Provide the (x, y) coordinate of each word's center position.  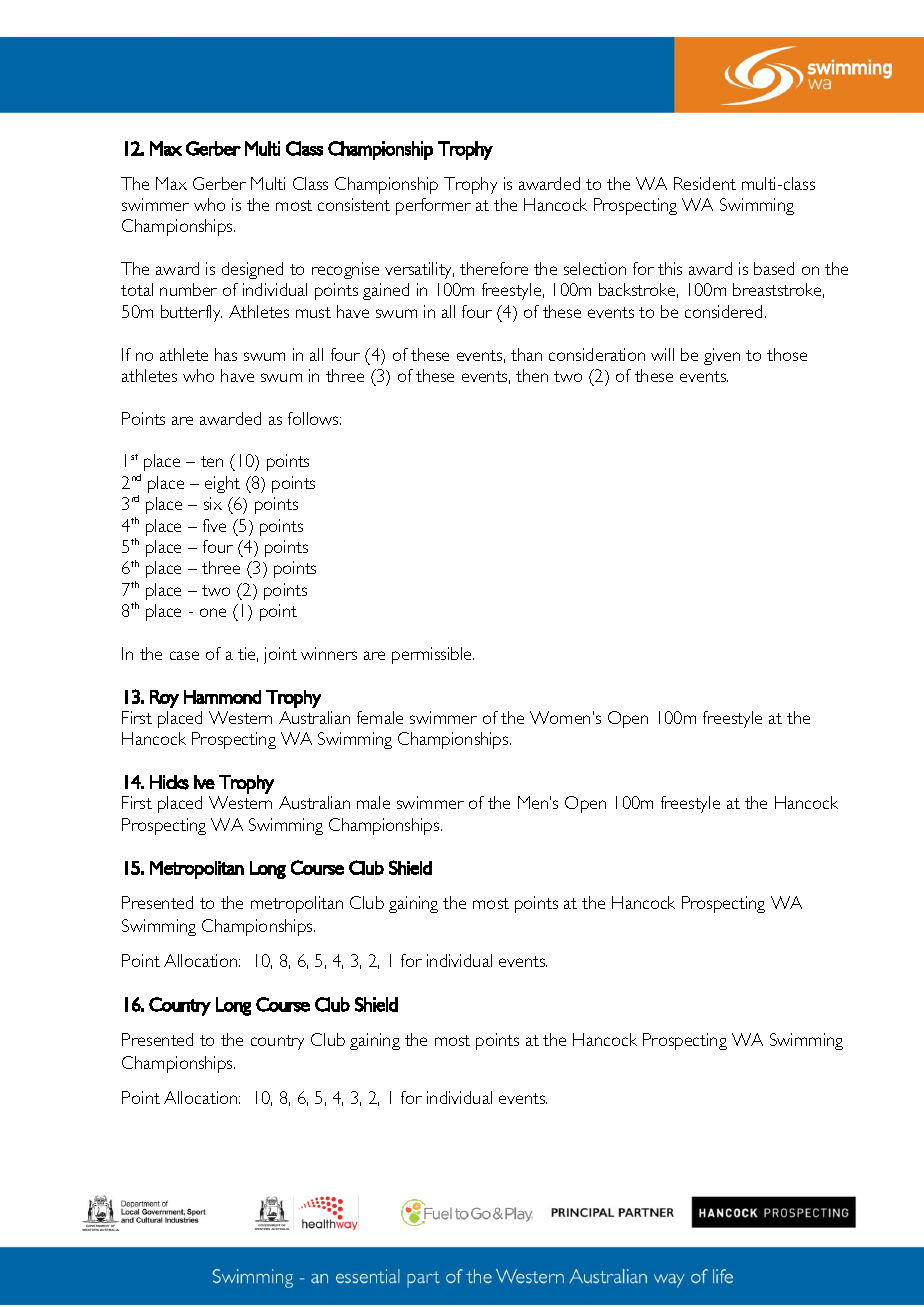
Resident (705, 183)
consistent (354, 204)
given (722, 356)
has (226, 354)
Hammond (222, 697)
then (532, 375)
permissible (433, 655)
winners (329, 653)
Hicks (169, 782)
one (213, 612)
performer (433, 206)
